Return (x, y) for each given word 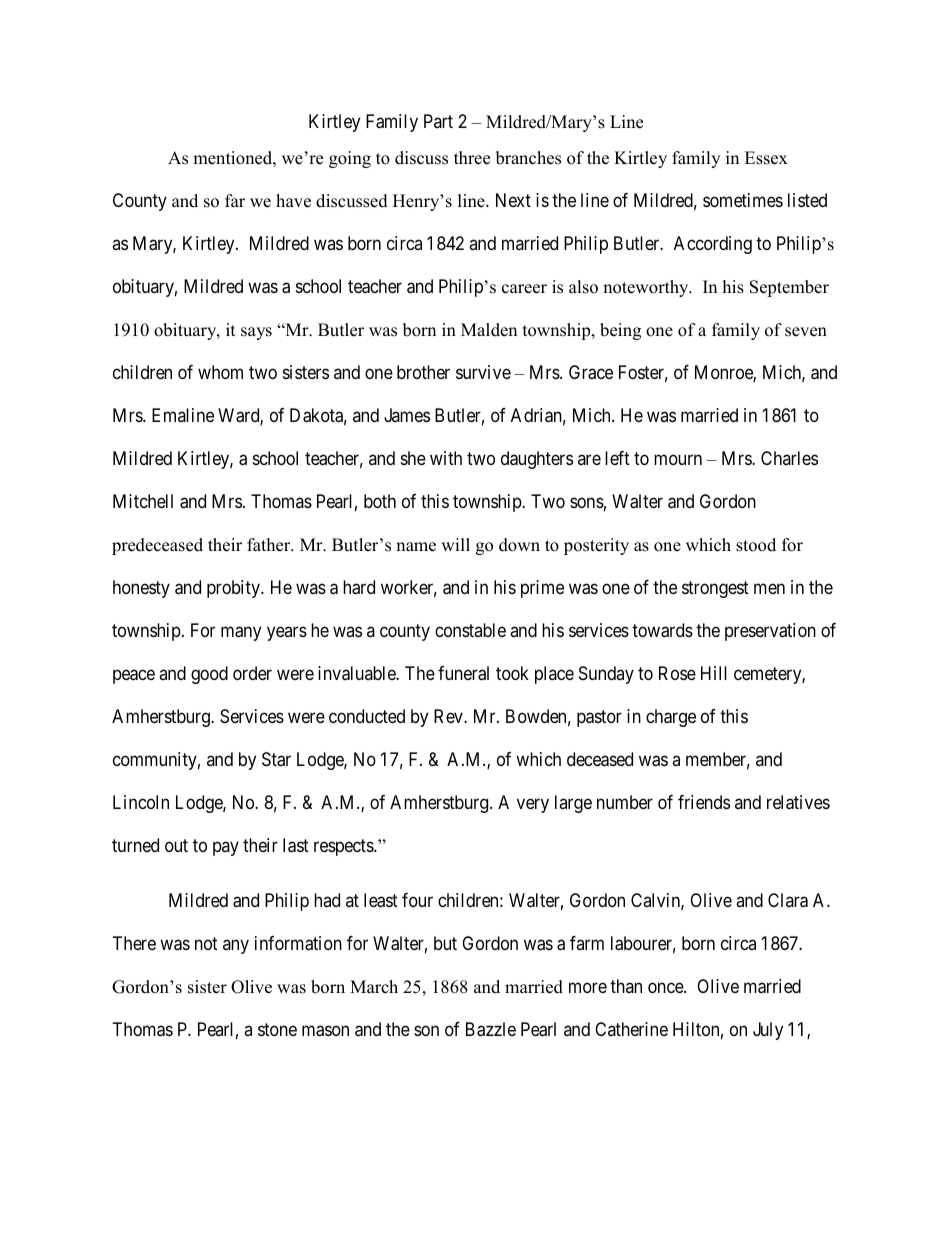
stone (277, 1029)
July (768, 1031)
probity (234, 589)
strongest (715, 589)
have (293, 201)
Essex (766, 158)
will (455, 544)
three (472, 158)
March (374, 987)
